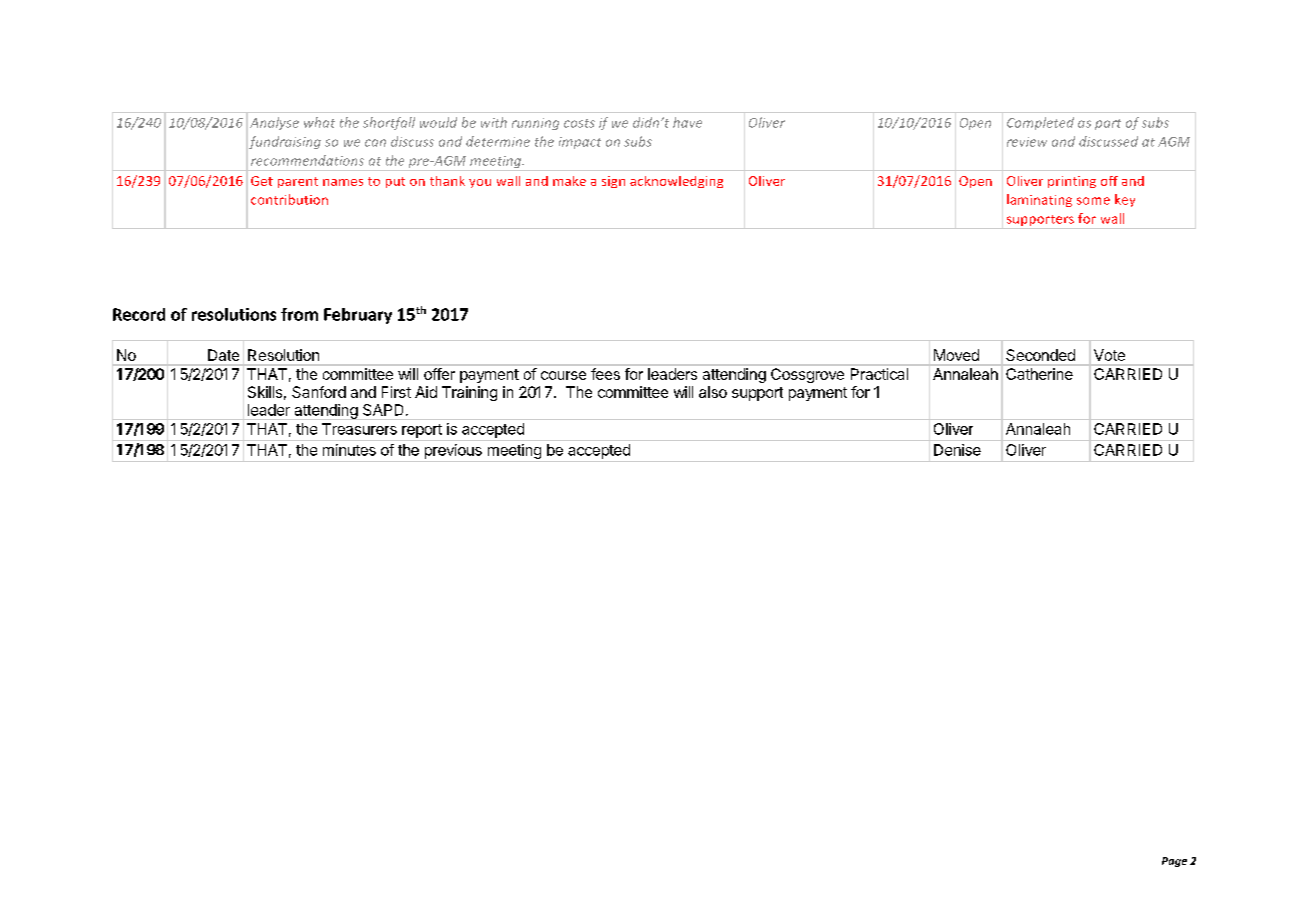 The height and width of the screenshot is (924, 1308). Describe the element at coordinates (274, 123) in the screenshot. I see `Analyse` at that location.
